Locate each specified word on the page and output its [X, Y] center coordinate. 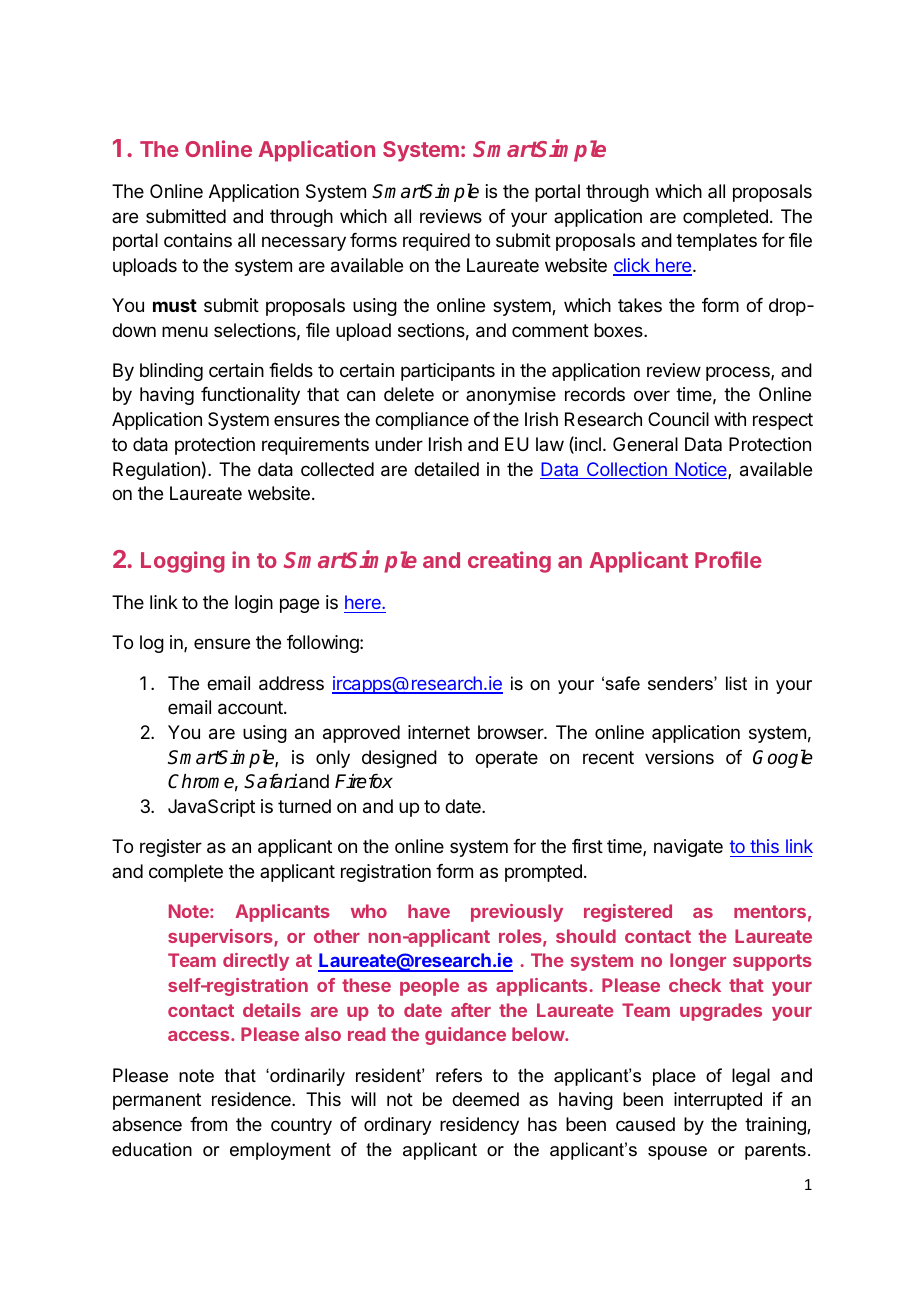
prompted [543, 873]
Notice [701, 470]
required [436, 242]
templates [716, 242]
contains [198, 240]
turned [304, 806]
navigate [688, 848]
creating [509, 562]
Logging [183, 562]
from [208, 1124]
